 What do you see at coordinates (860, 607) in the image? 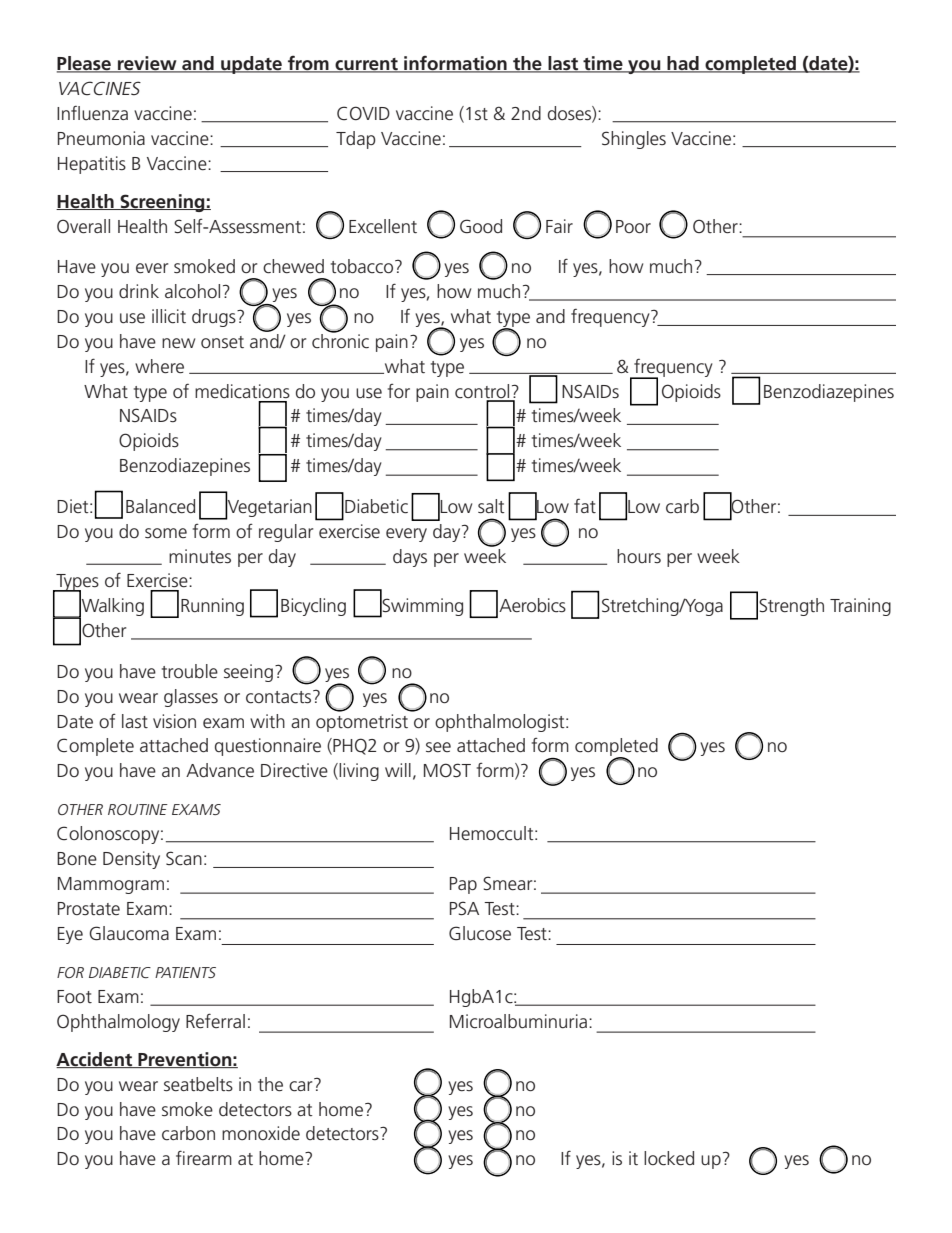
I see `Training` at bounding box center [860, 607].
